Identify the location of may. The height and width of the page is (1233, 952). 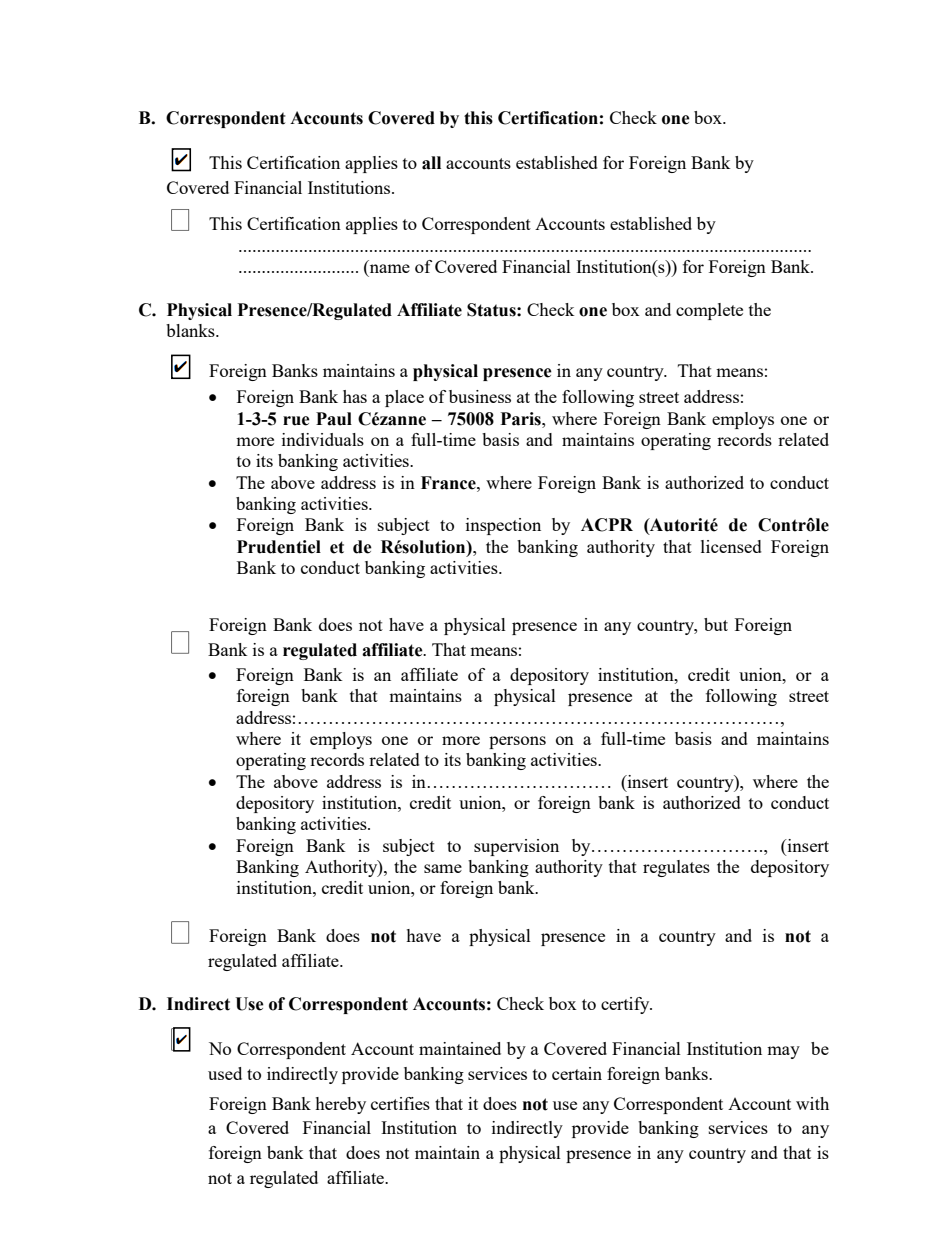
(783, 1052).
